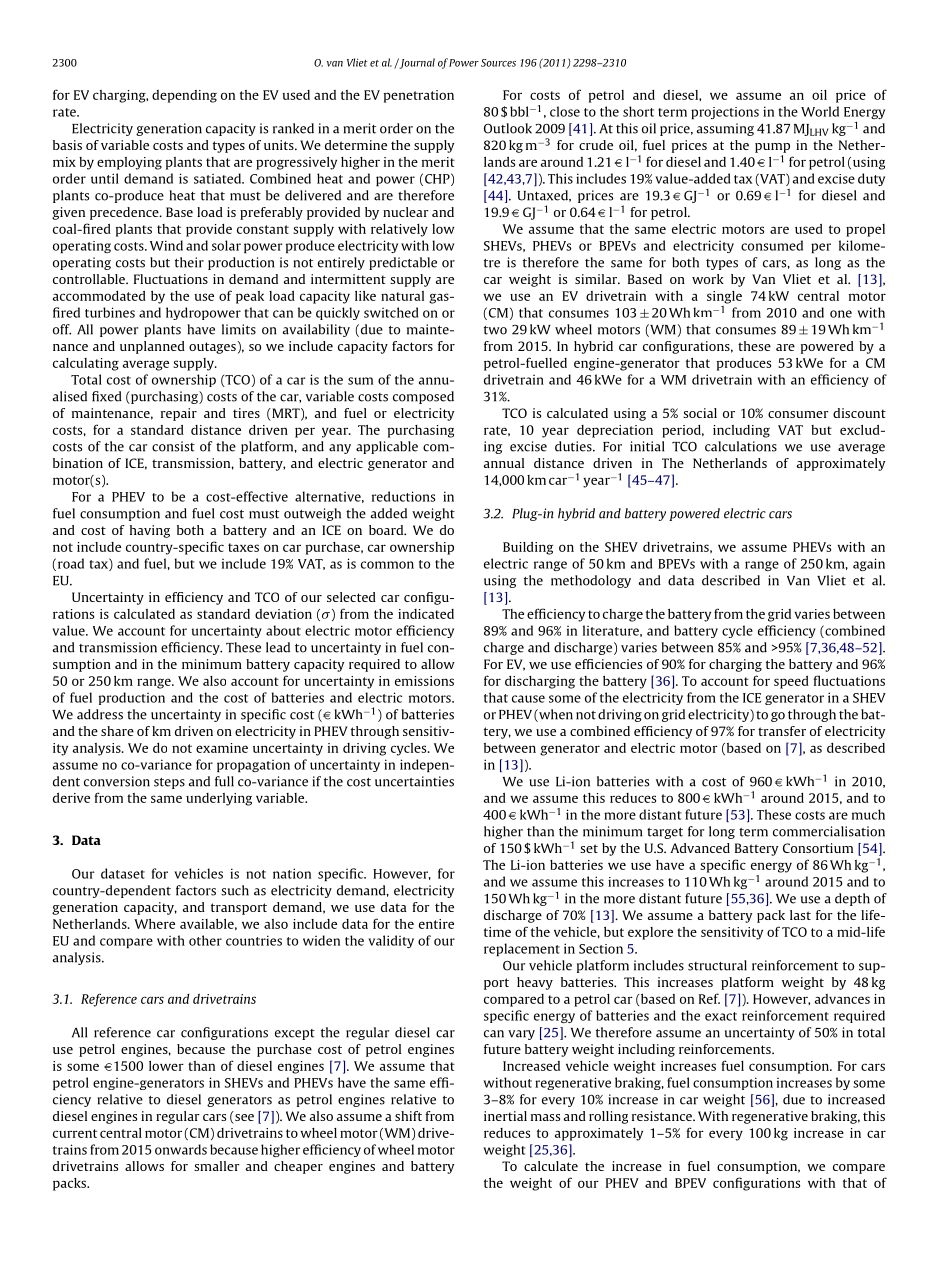 The height and width of the screenshot is (1270, 952). Describe the element at coordinates (820, 111) in the screenshot. I see `World` at that location.
